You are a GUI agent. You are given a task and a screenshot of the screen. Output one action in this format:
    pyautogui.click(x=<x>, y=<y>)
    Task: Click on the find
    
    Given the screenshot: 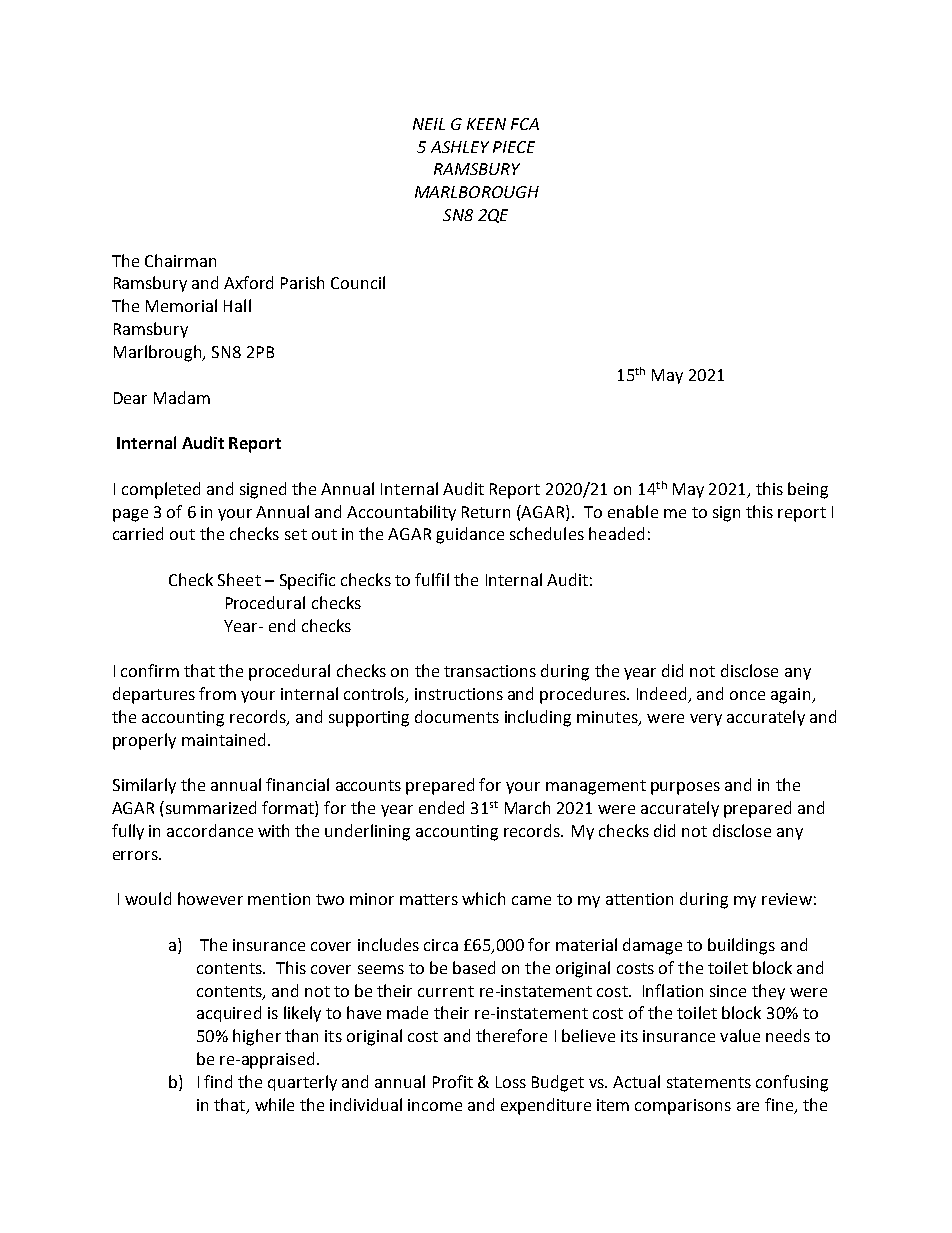 What is the action you would take?
    pyautogui.click(x=218, y=1081)
